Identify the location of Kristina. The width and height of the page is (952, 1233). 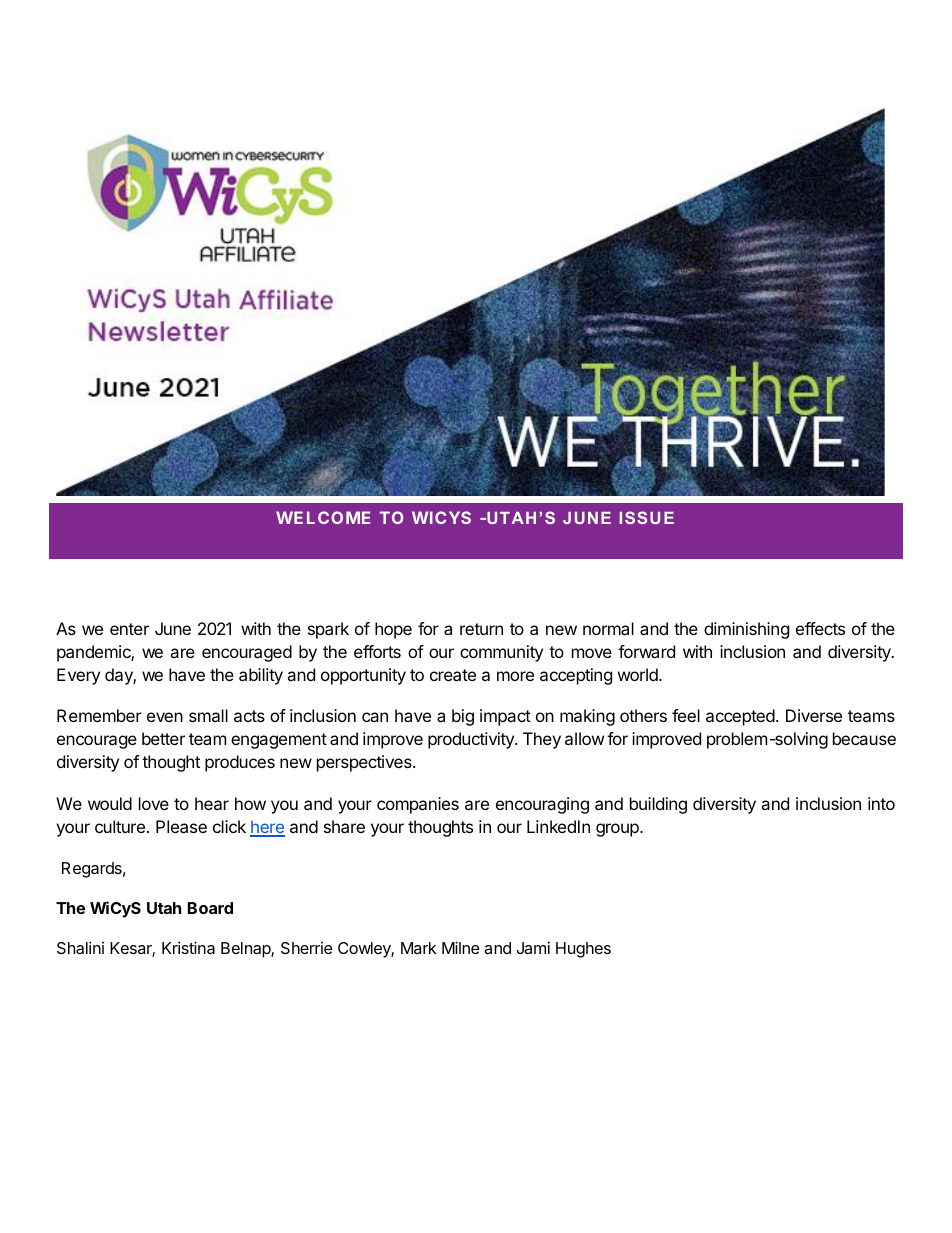
(188, 947).
